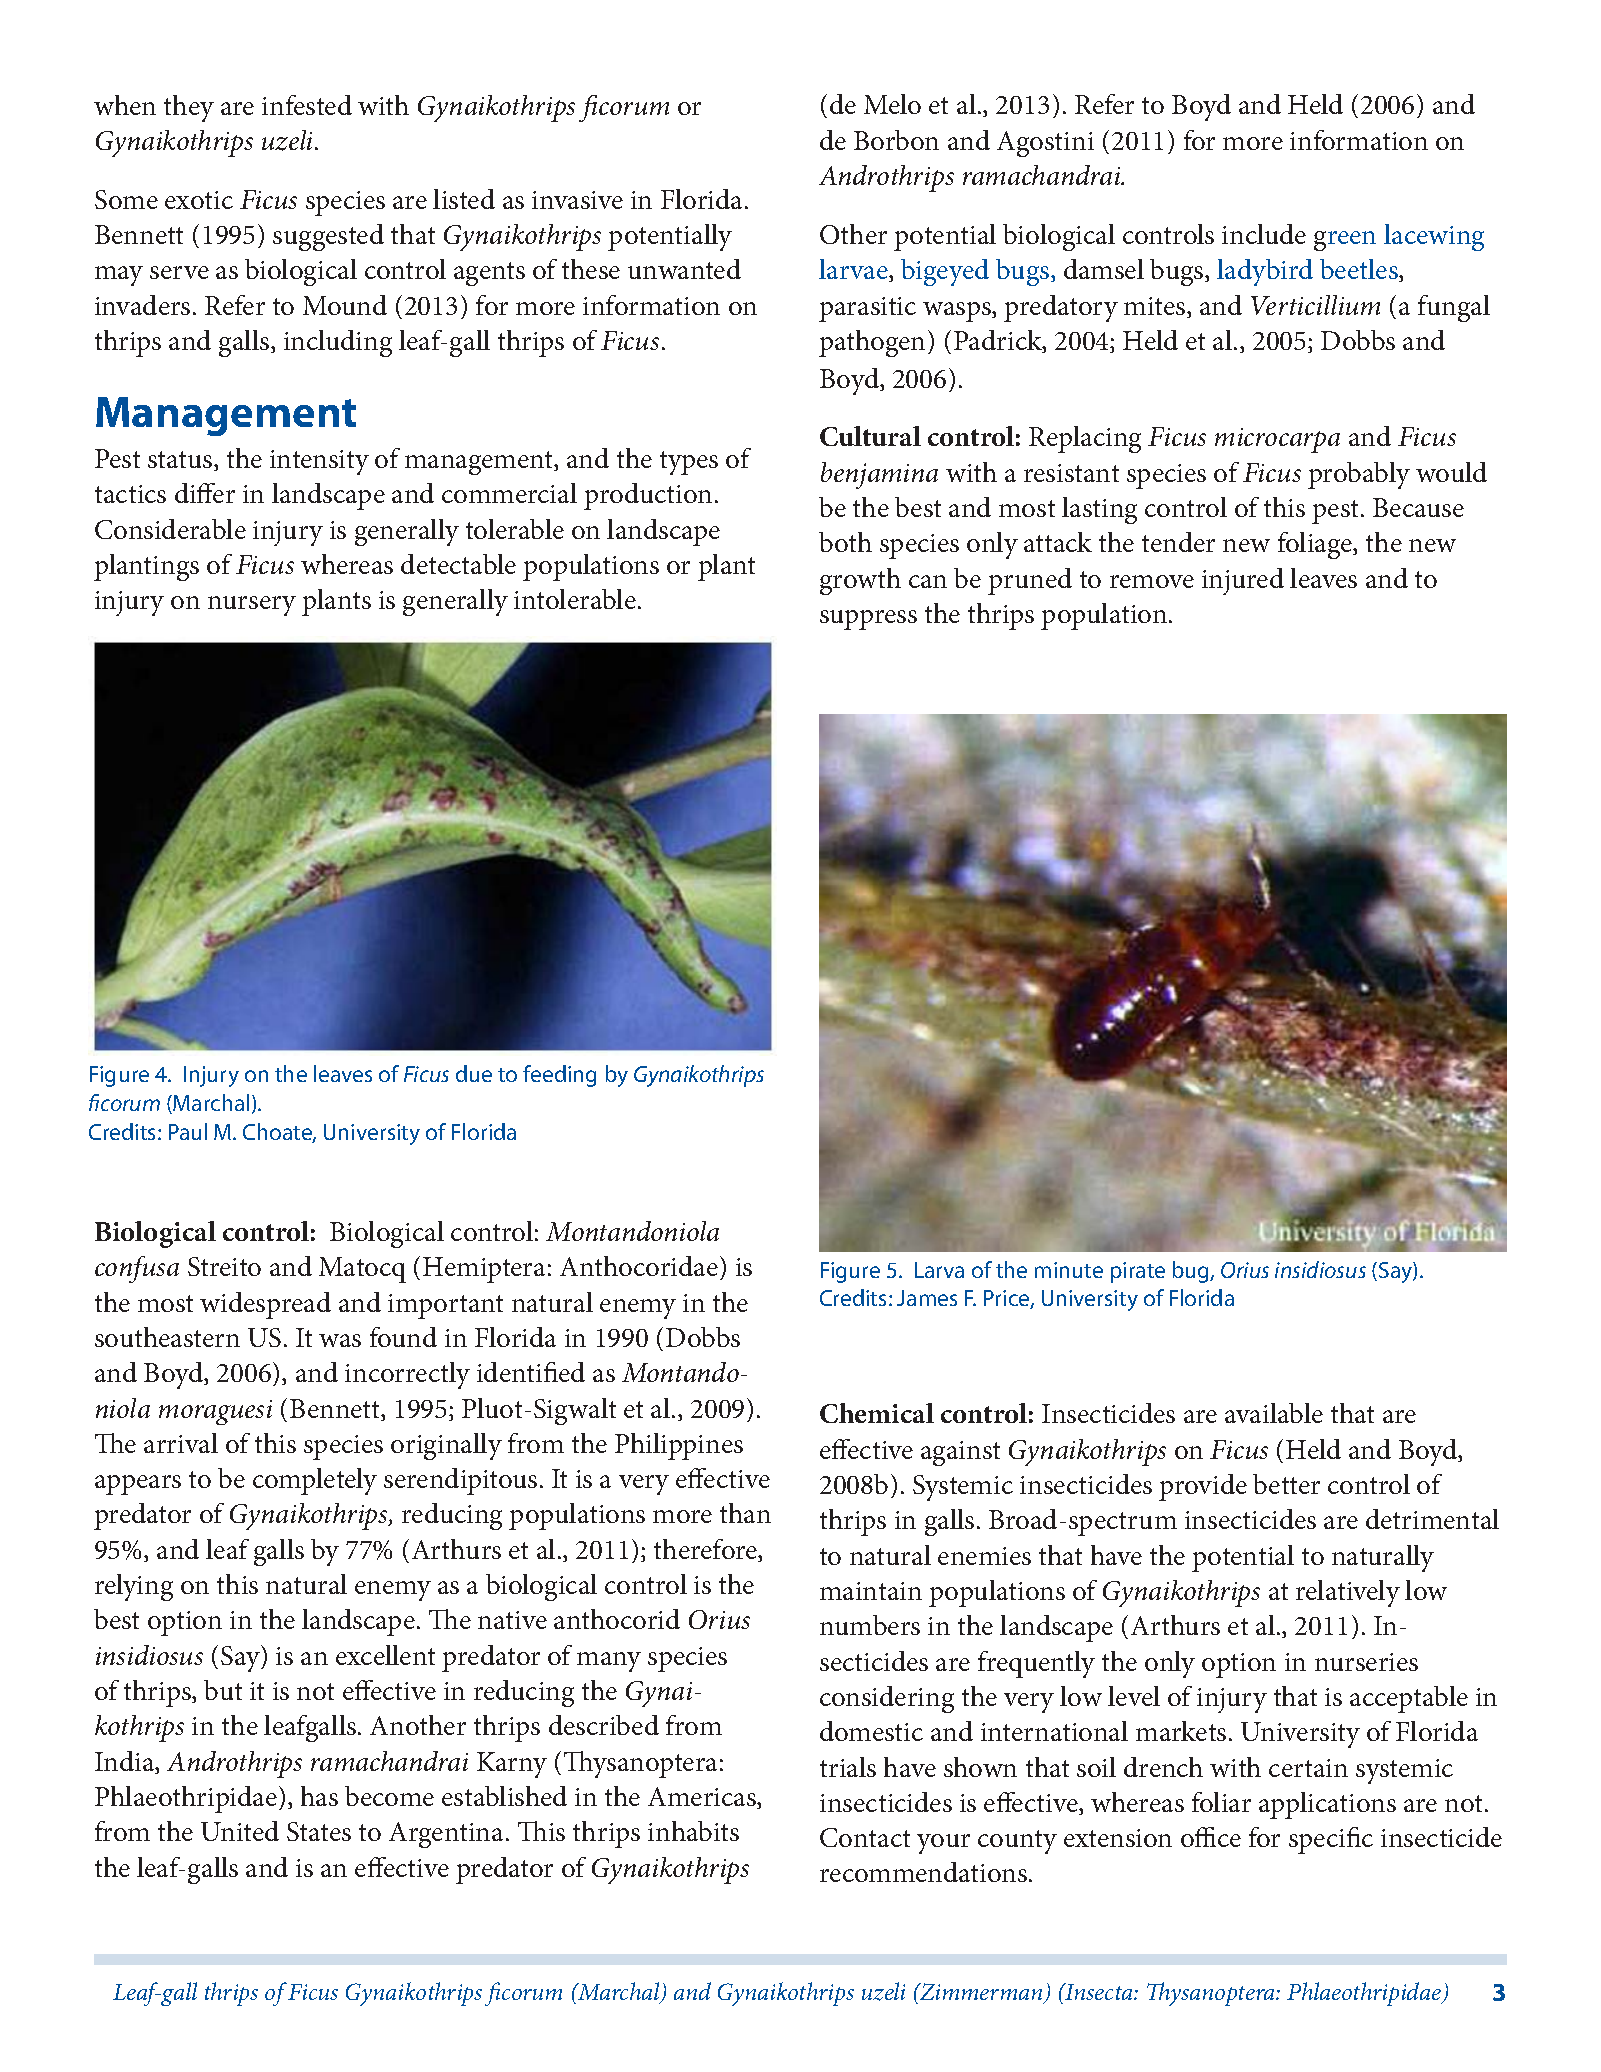 The image size is (1601, 2072). Describe the element at coordinates (1243, 581) in the image. I see `injured` at that location.
